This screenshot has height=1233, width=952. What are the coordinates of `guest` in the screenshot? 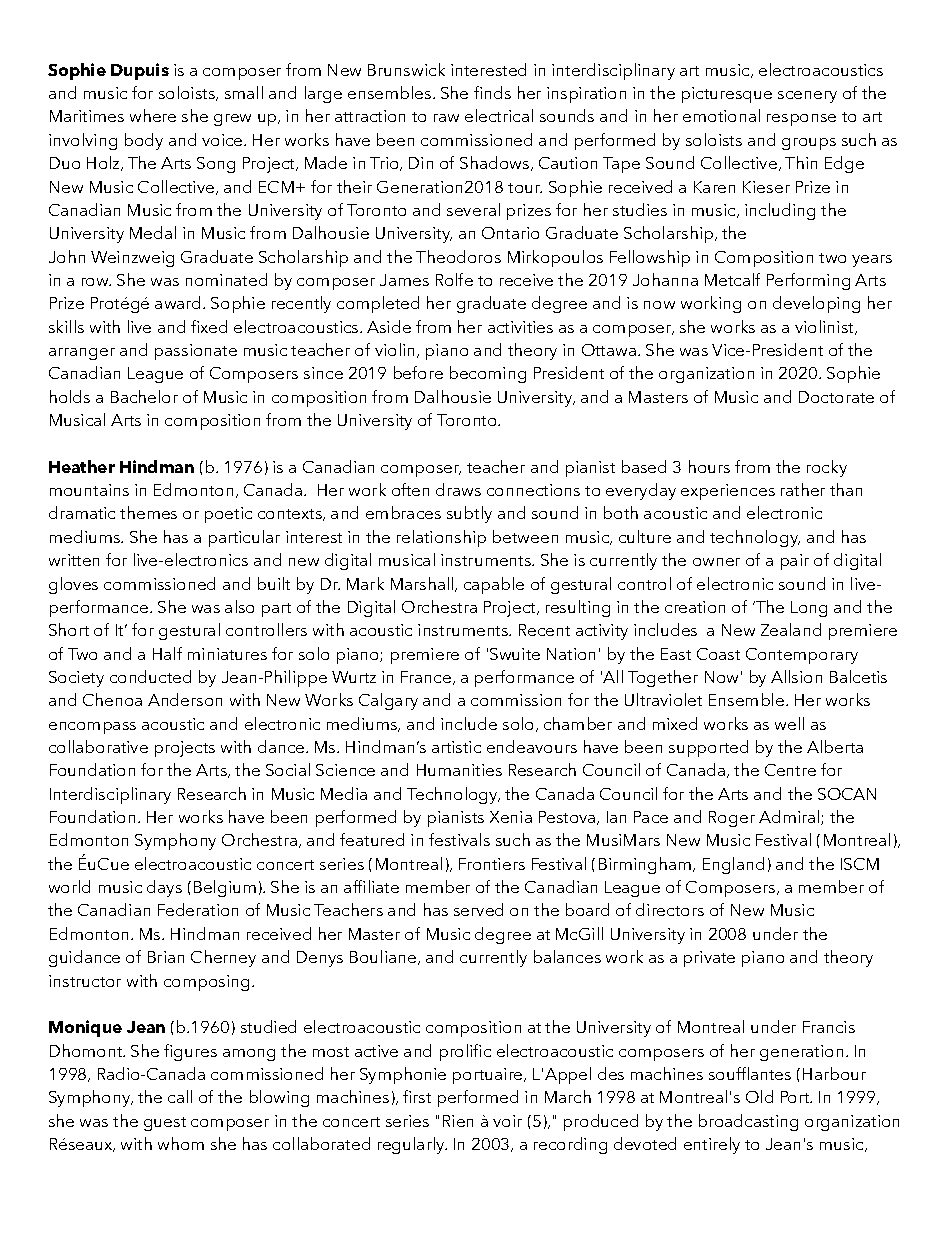 It's located at (165, 1124).
